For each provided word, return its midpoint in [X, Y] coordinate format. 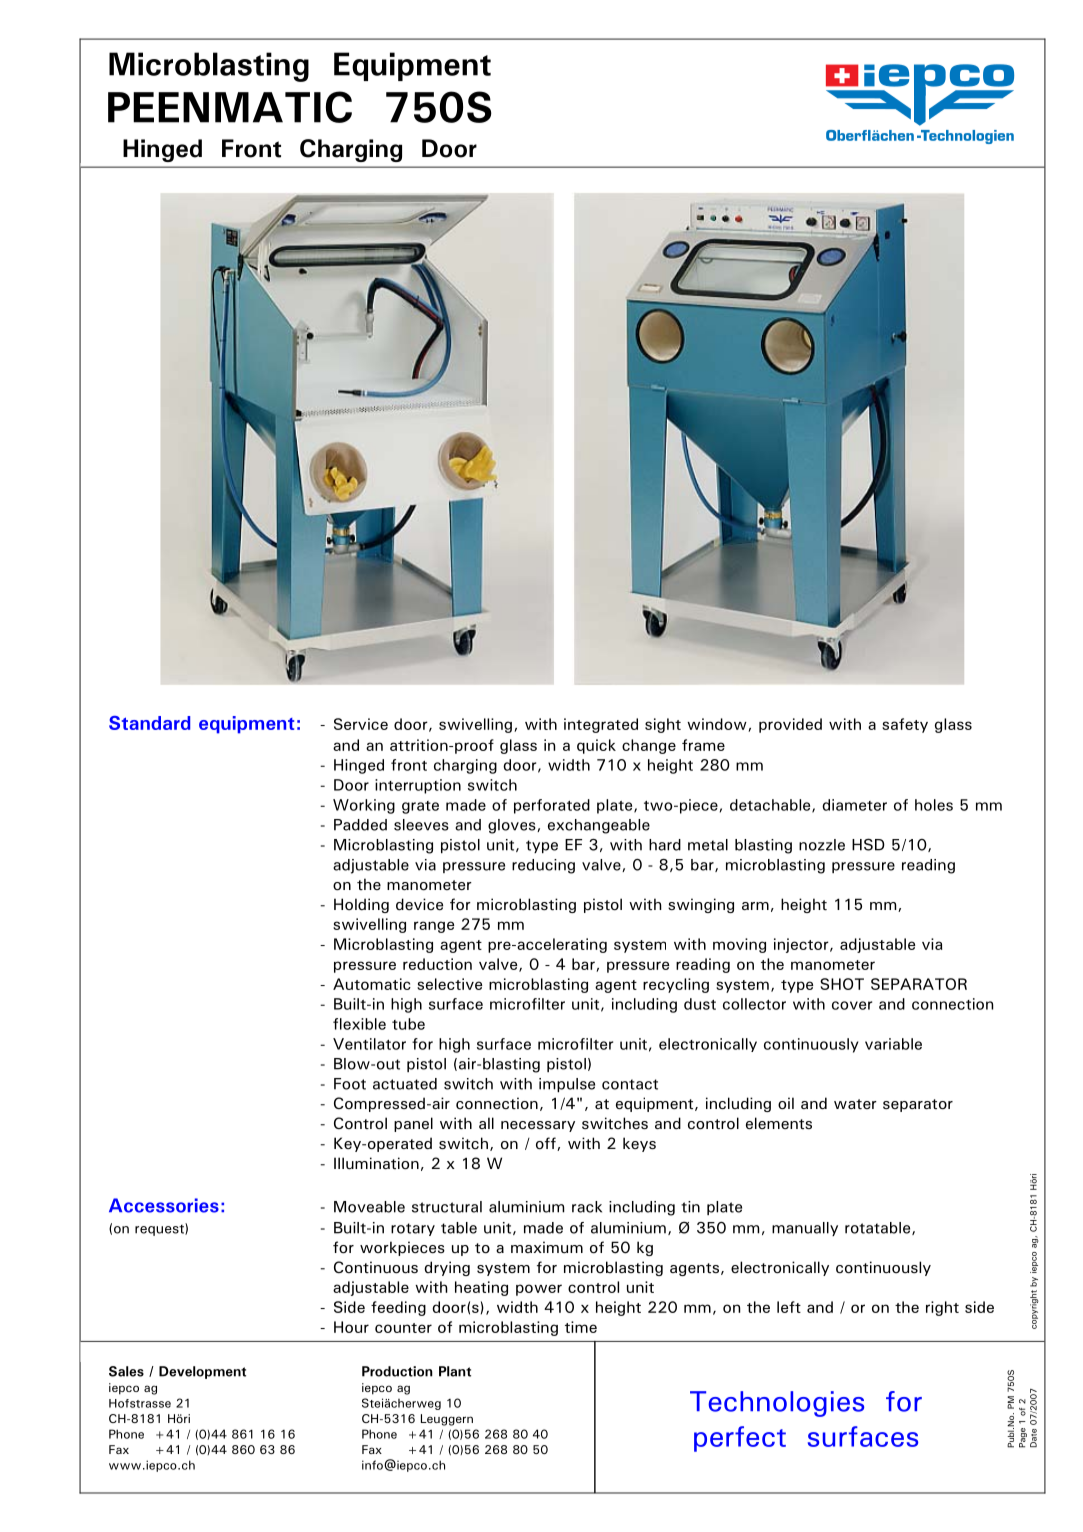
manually [805, 1229]
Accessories [164, 1205]
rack [587, 1207]
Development [202, 1372]
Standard [149, 723]
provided [790, 725]
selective [449, 984]
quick [596, 746]
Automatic [372, 984]
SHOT [842, 984]
